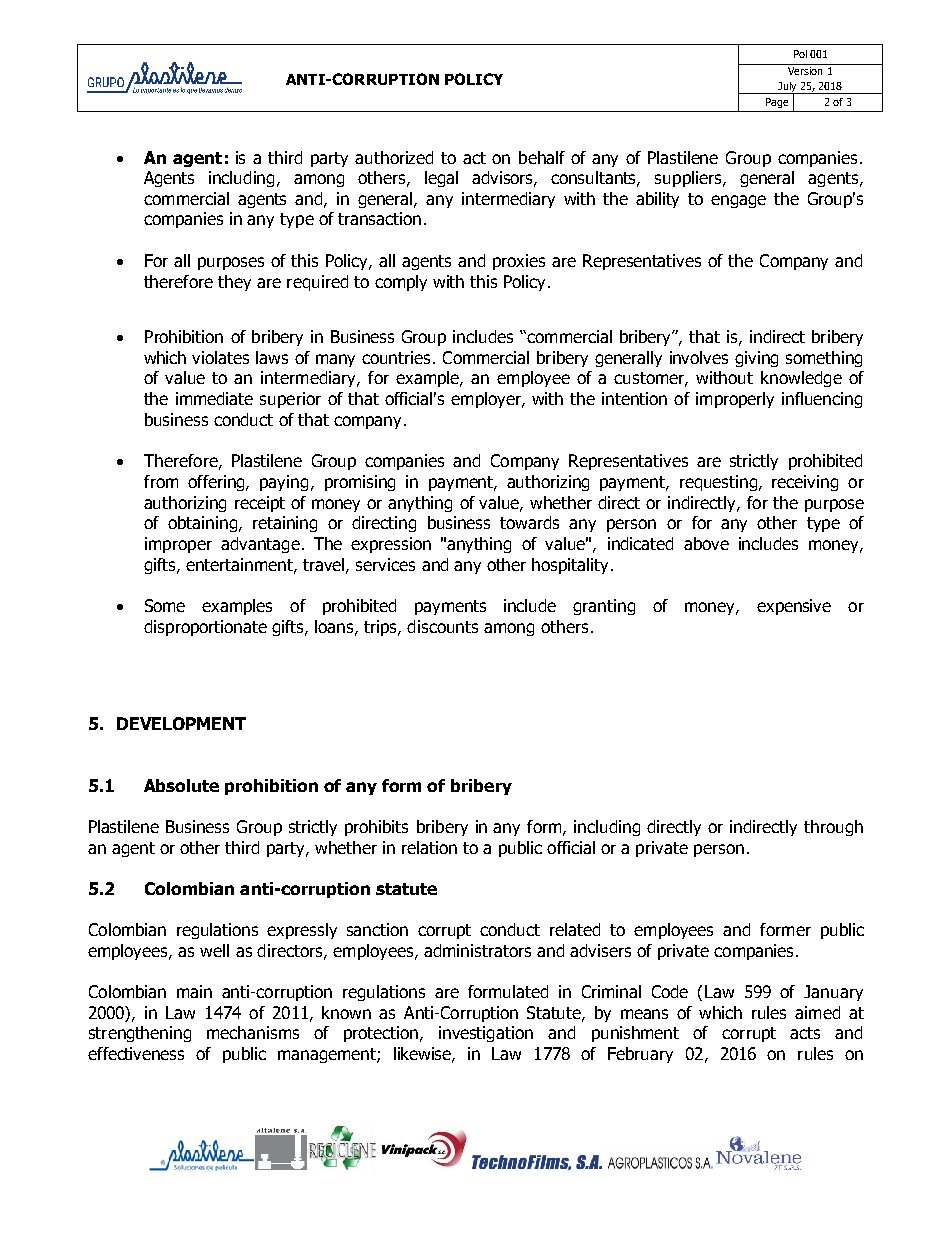 The image size is (952, 1233). What do you see at coordinates (486, 1034) in the document?
I see `investigation` at bounding box center [486, 1034].
